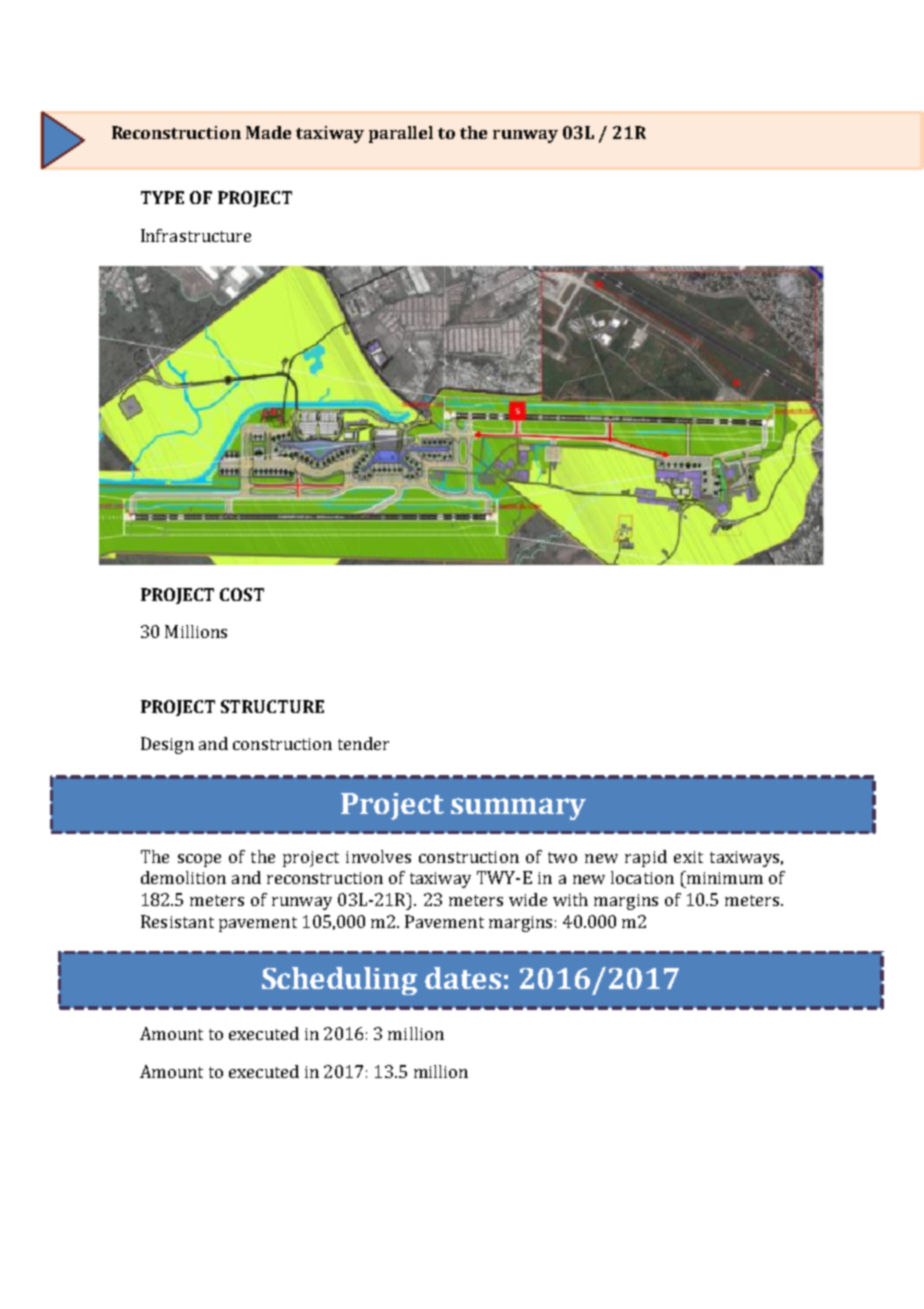  What do you see at coordinates (242, 594) in the screenshot?
I see `COST` at bounding box center [242, 594].
